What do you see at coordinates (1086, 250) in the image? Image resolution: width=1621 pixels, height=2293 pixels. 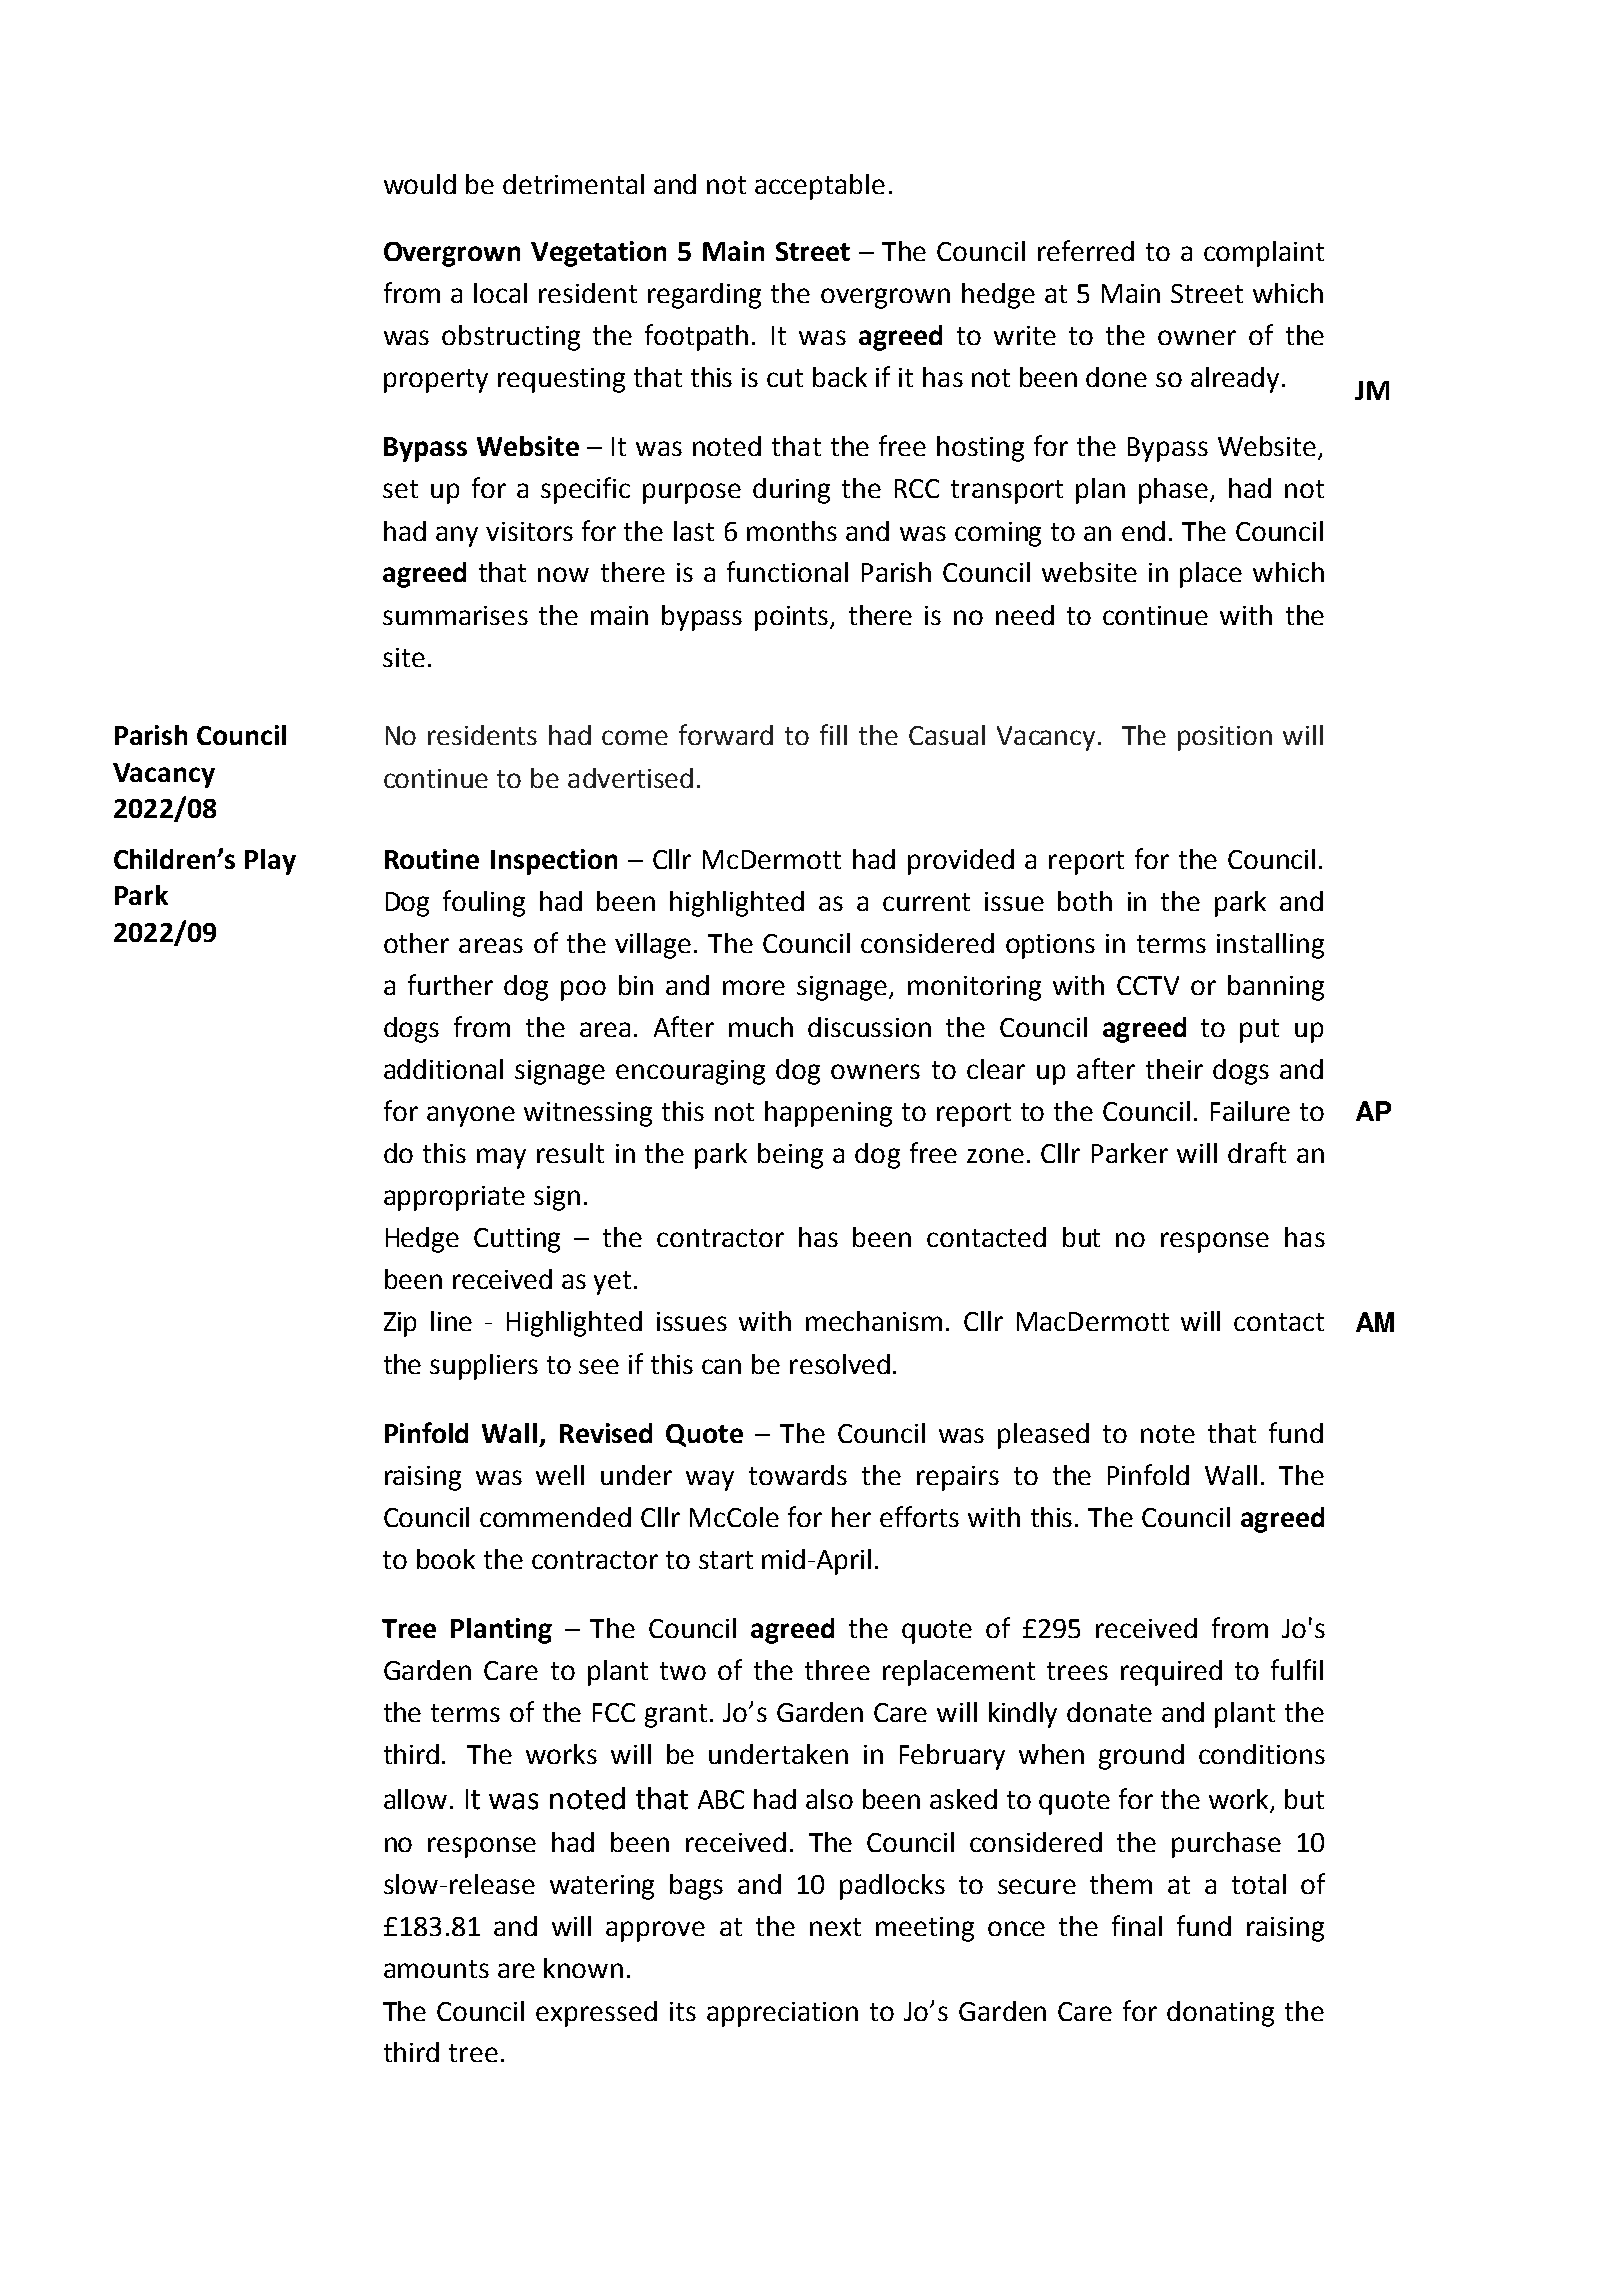 I see `referred` at bounding box center [1086, 250].
